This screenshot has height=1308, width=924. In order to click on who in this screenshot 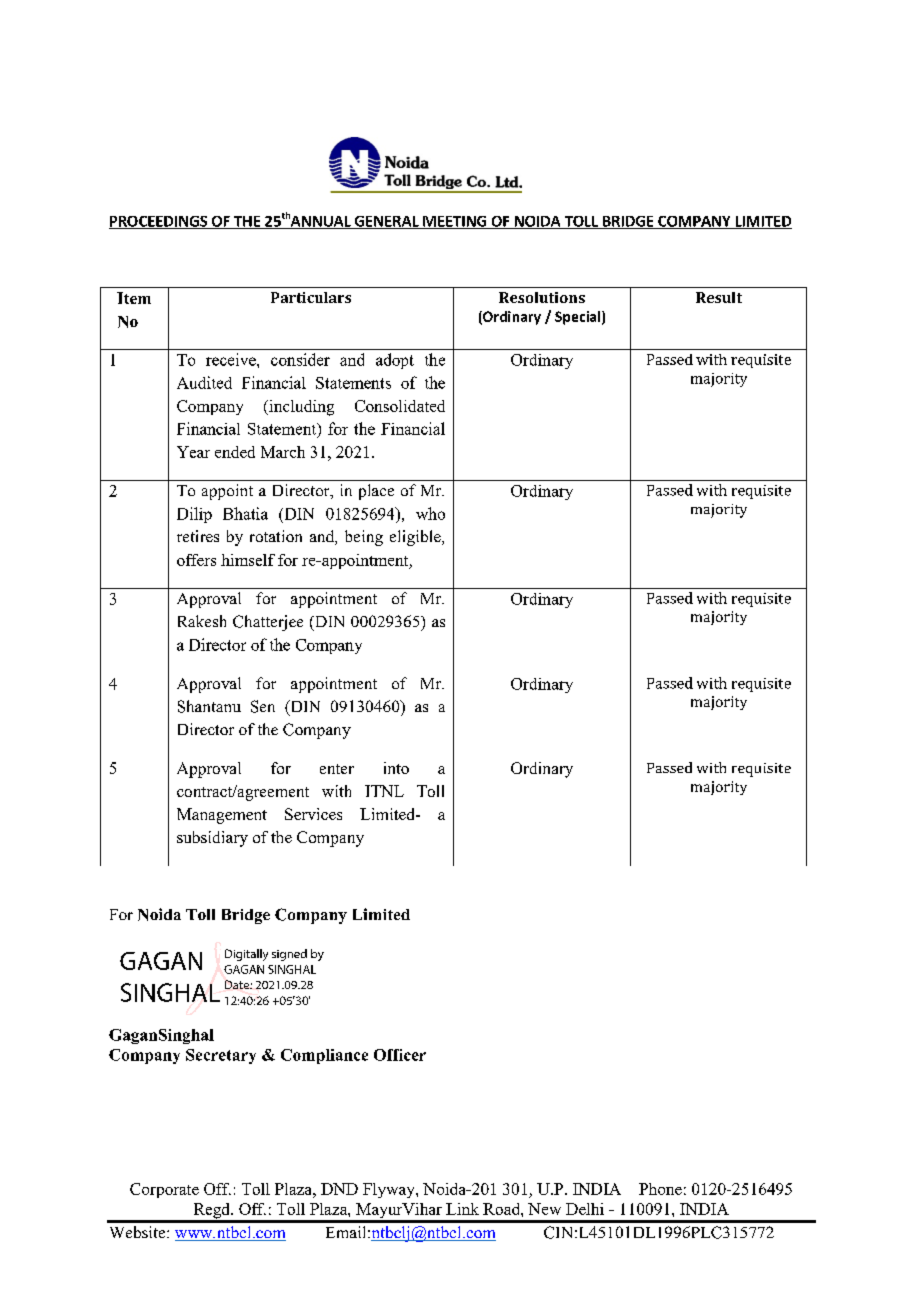, I will do `click(430, 513)`.
